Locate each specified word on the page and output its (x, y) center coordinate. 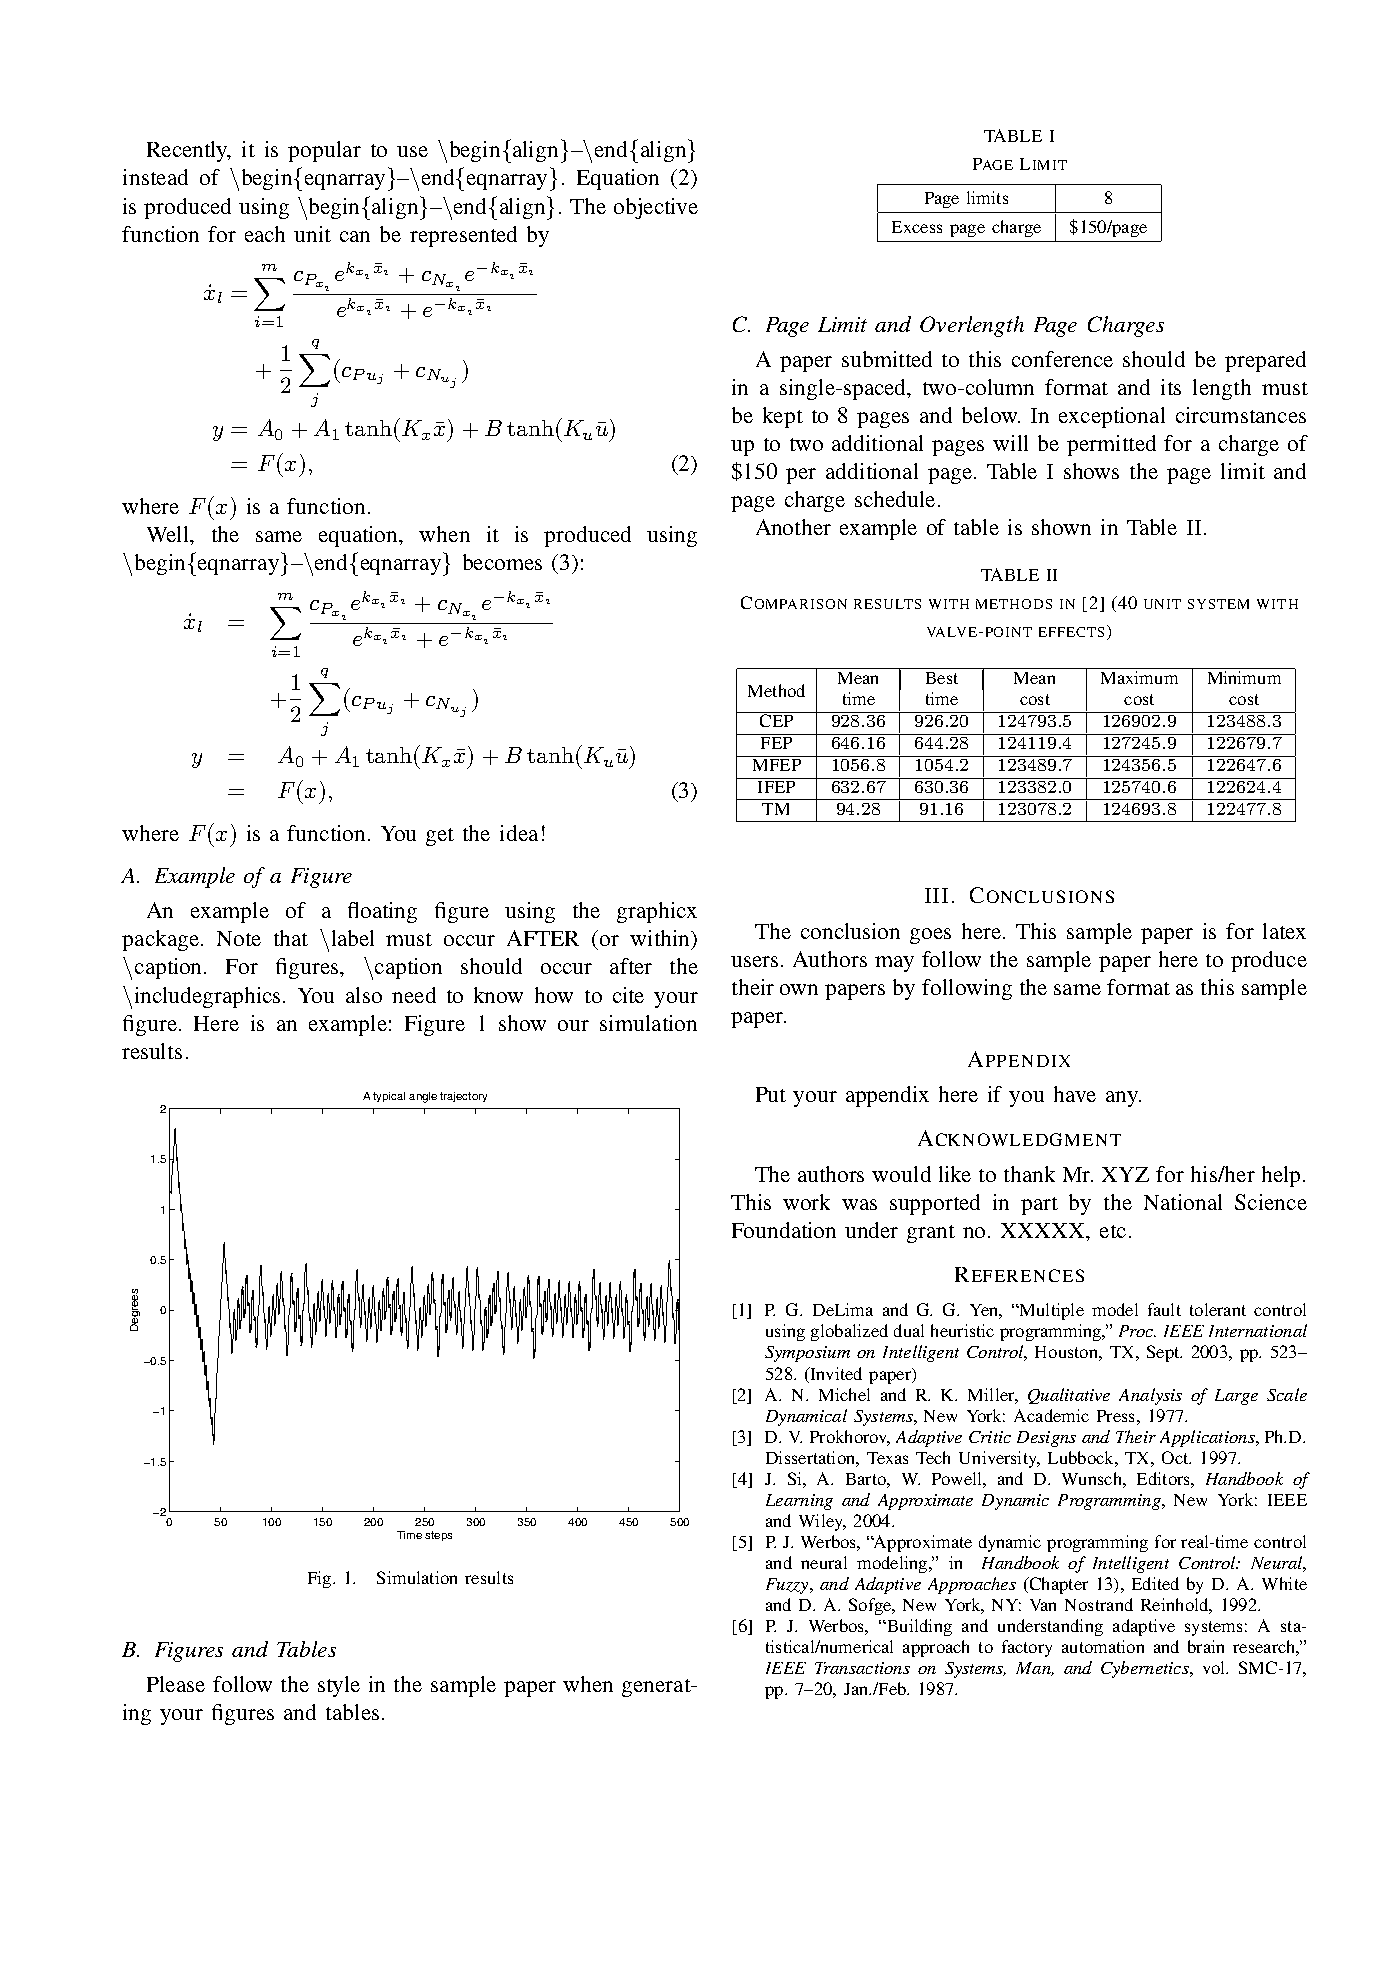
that (291, 938)
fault (1164, 1309)
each (265, 234)
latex (1284, 931)
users (754, 961)
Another (793, 527)
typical (389, 1097)
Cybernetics (1146, 1669)
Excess (917, 227)
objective (656, 208)
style (339, 1686)
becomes (502, 562)
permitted (1111, 445)
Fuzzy (788, 1586)
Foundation (784, 1230)
